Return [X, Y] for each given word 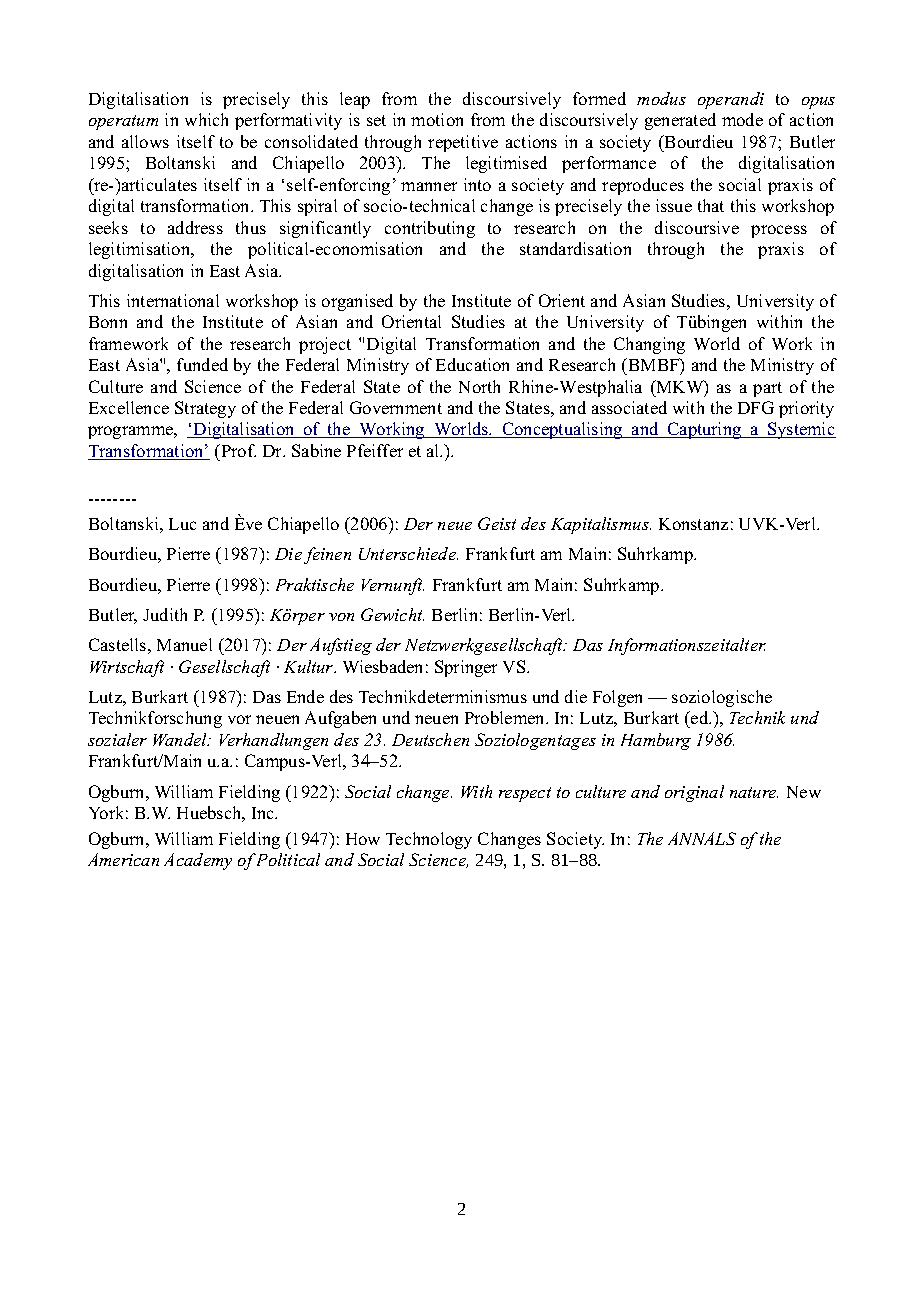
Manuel [184, 644]
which [206, 119]
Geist [497, 523]
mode [742, 119]
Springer [466, 668]
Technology [429, 840]
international [173, 300]
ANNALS [702, 838]
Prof [237, 450]
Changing [649, 345]
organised [357, 302]
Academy [198, 861]
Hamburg [656, 741]
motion [437, 119]
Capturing [705, 430]
